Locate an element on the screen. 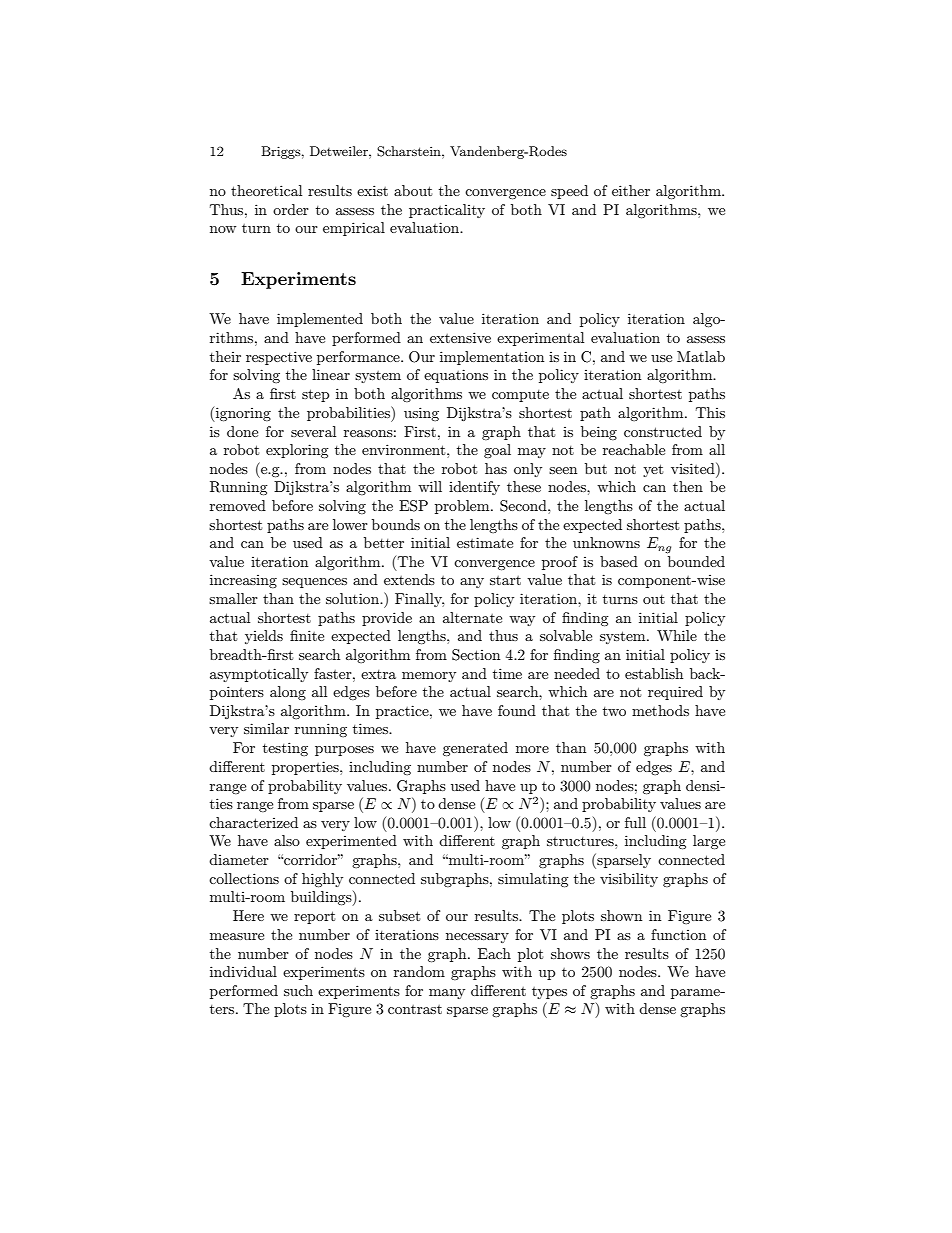 The height and width of the screenshot is (1233, 952). either is located at coordinates (631, 190).
